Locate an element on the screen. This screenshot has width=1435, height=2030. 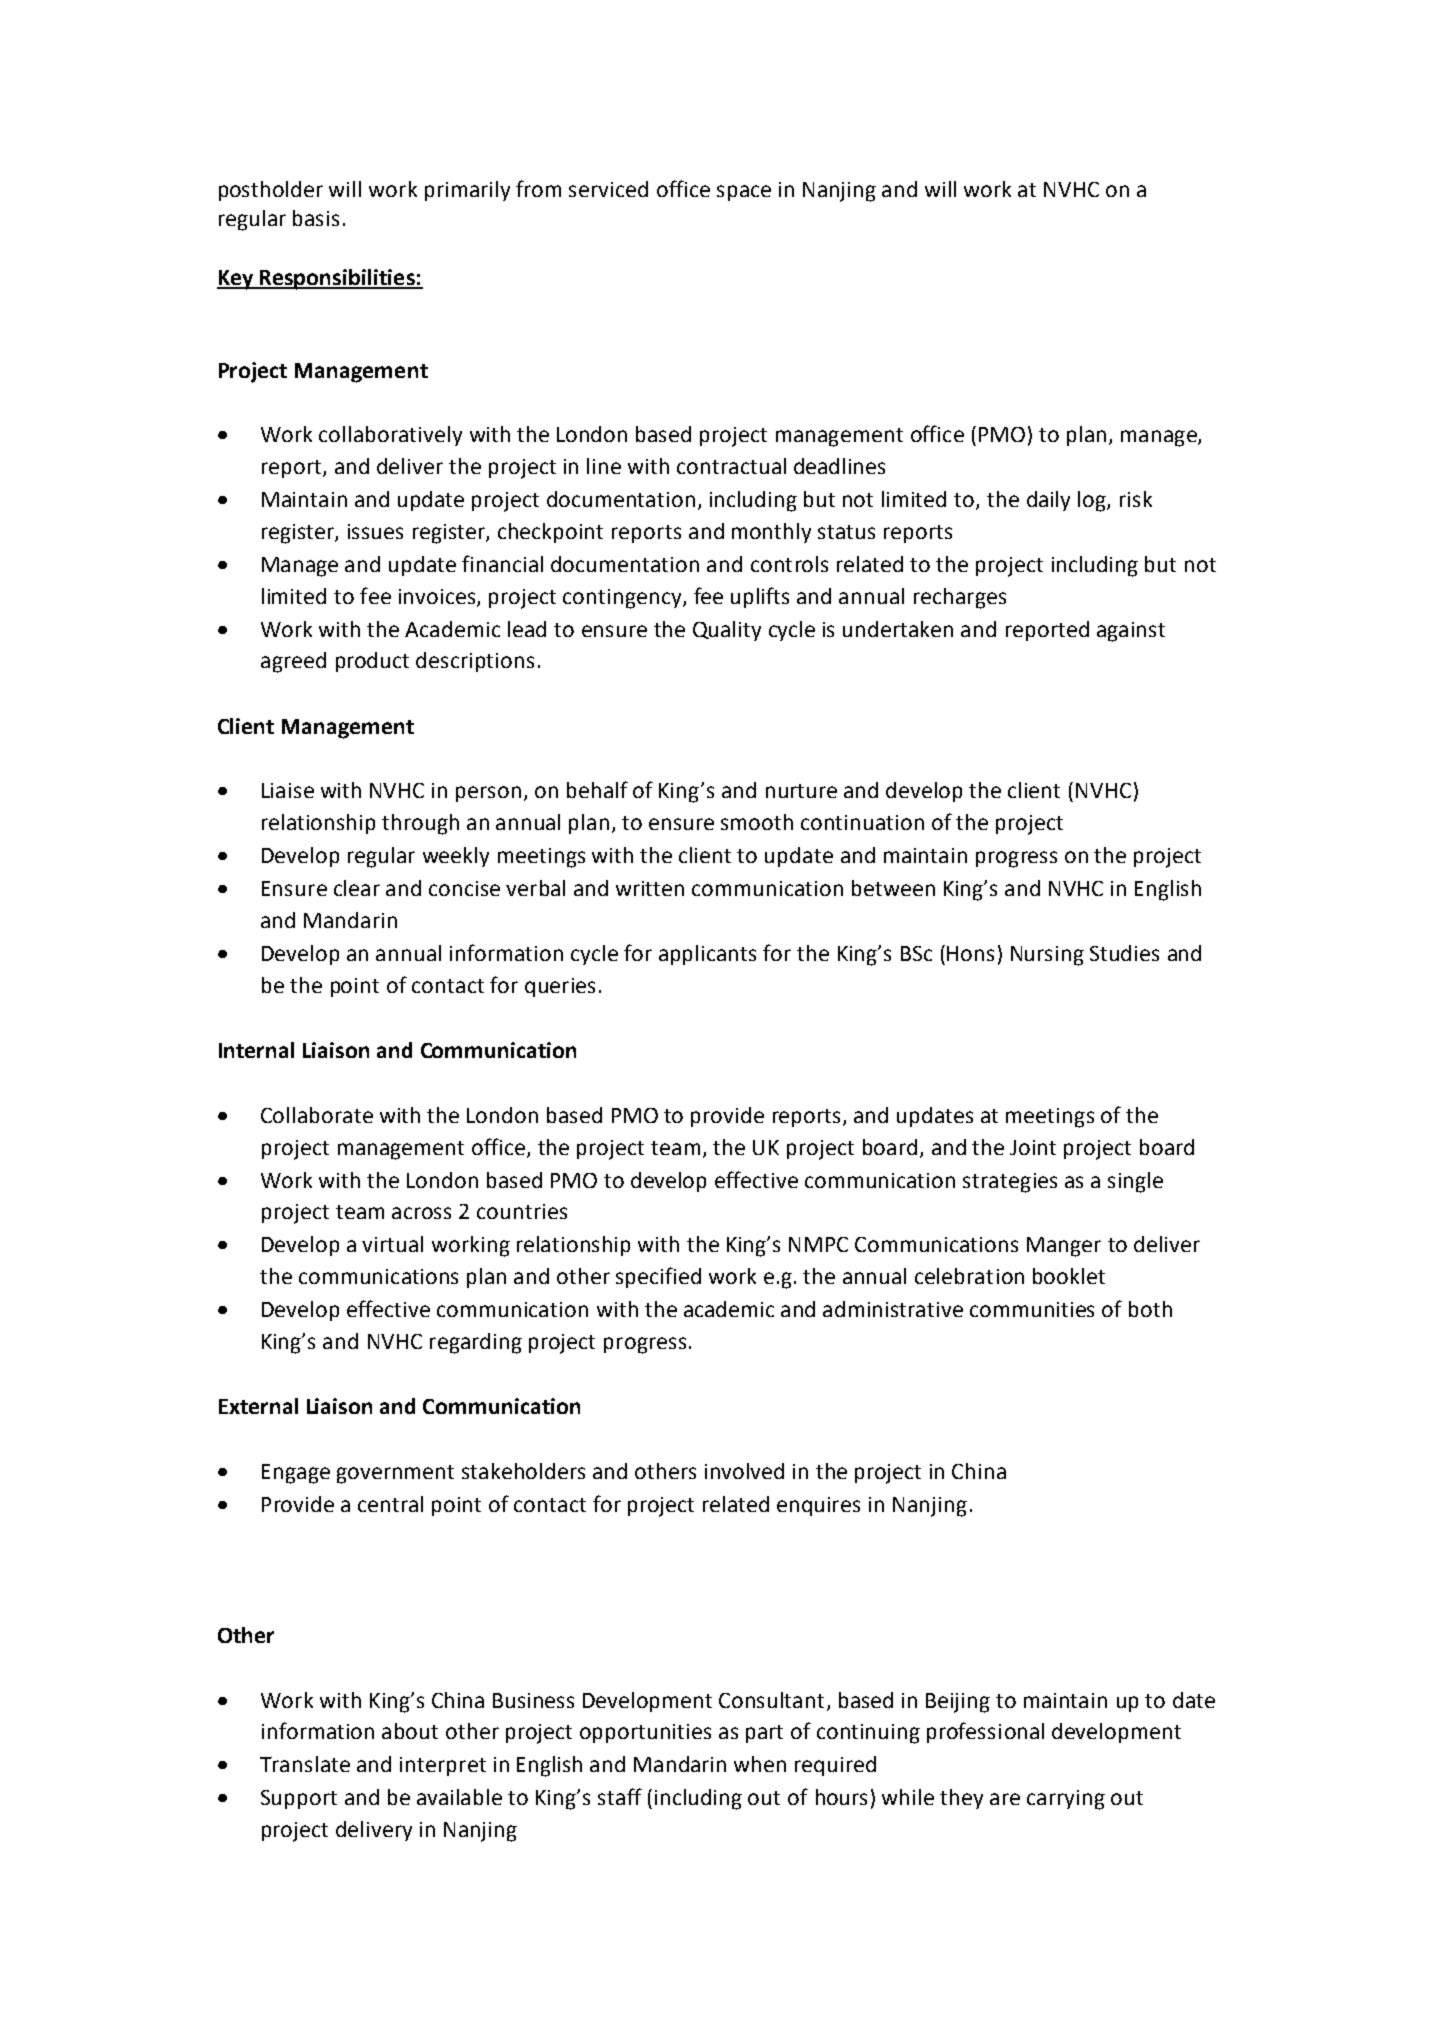
monthly is located at coordinates (771, 533).
